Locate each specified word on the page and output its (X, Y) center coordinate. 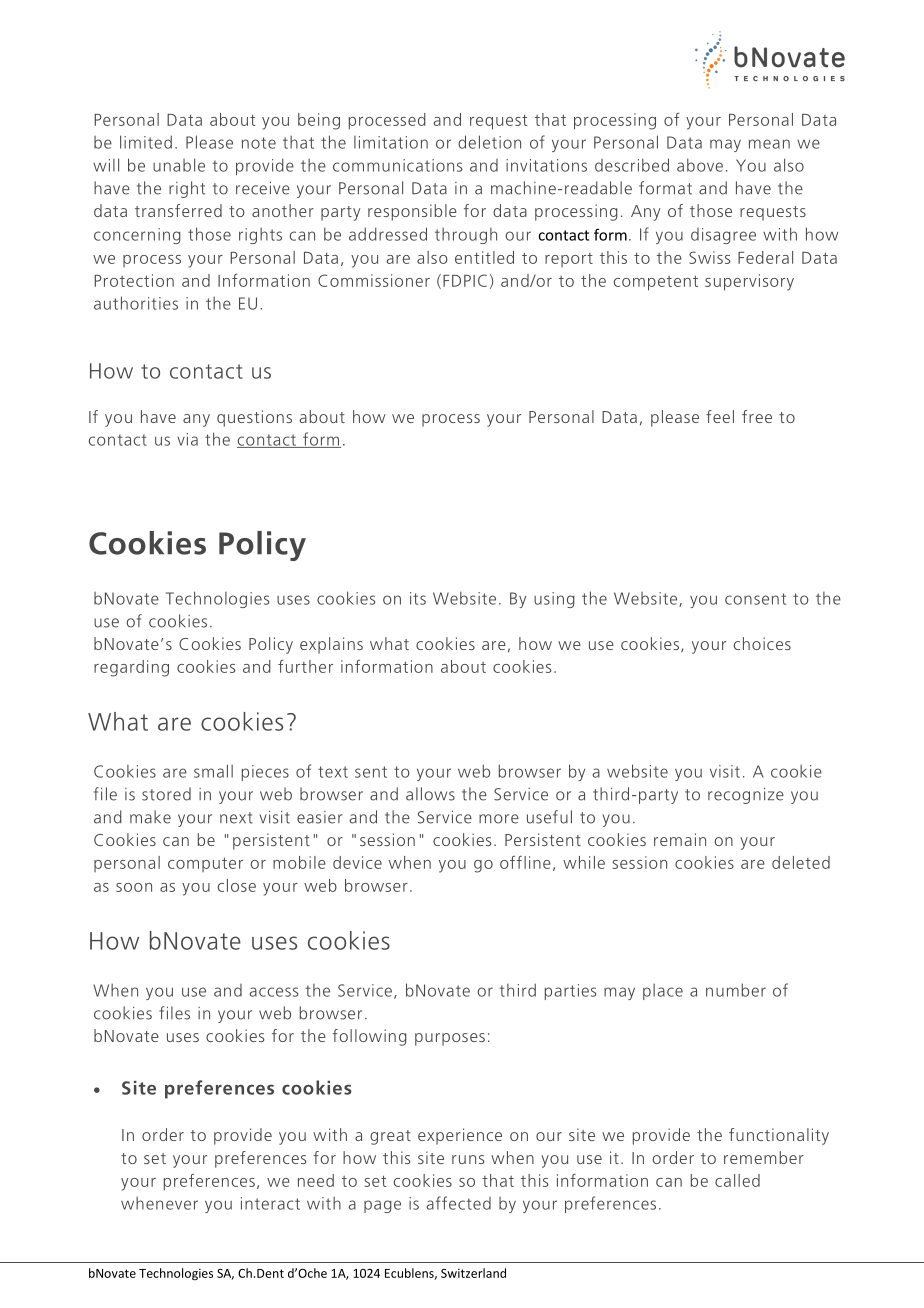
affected (458, 1203)
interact (270, 1203)
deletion (489, 142)
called (737, 1180)
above (700, 165)
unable (179, 165)
